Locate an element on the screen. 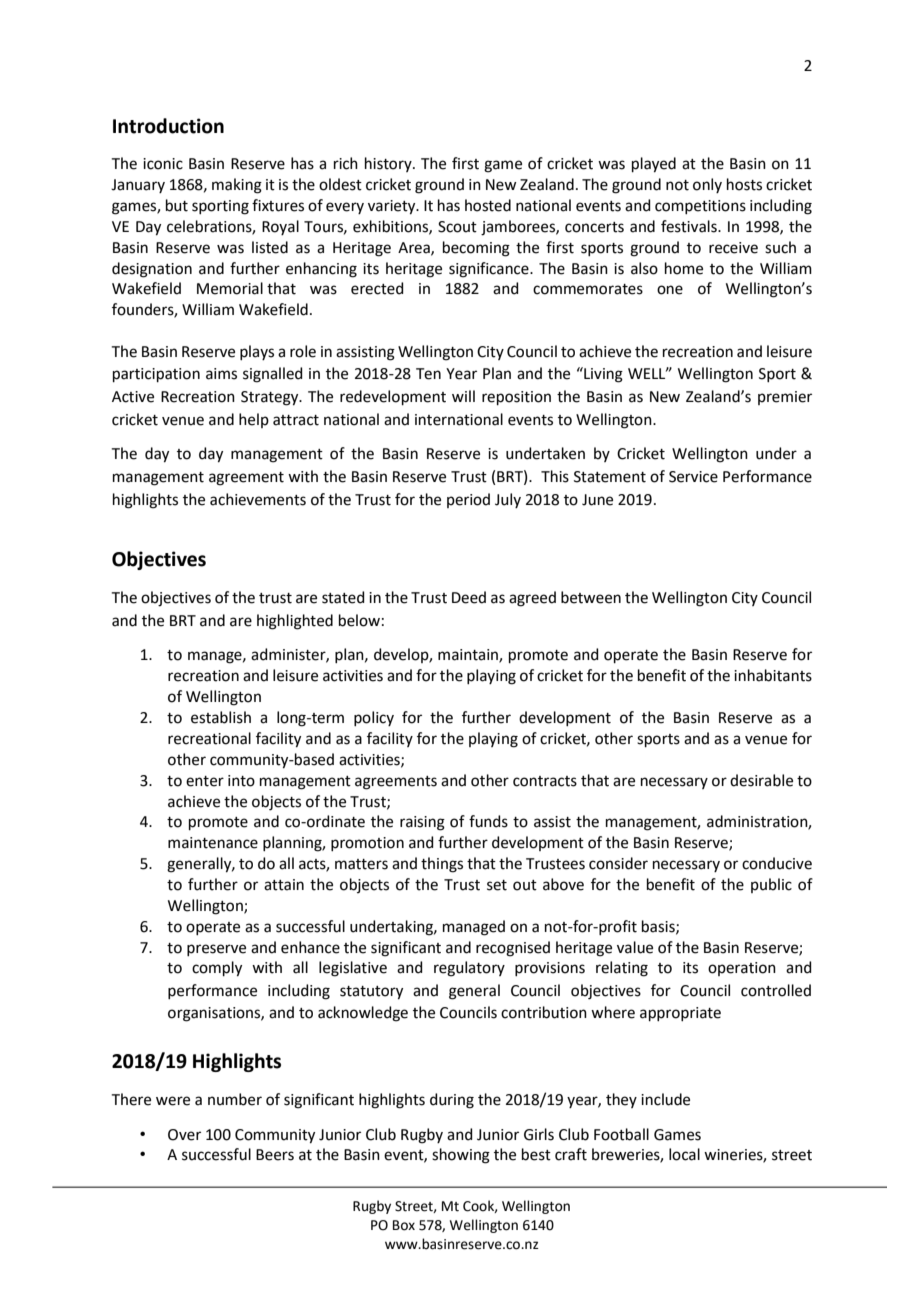 This screenshot has height=1308, width=924. hosted is located at coordinates (488, 205).
